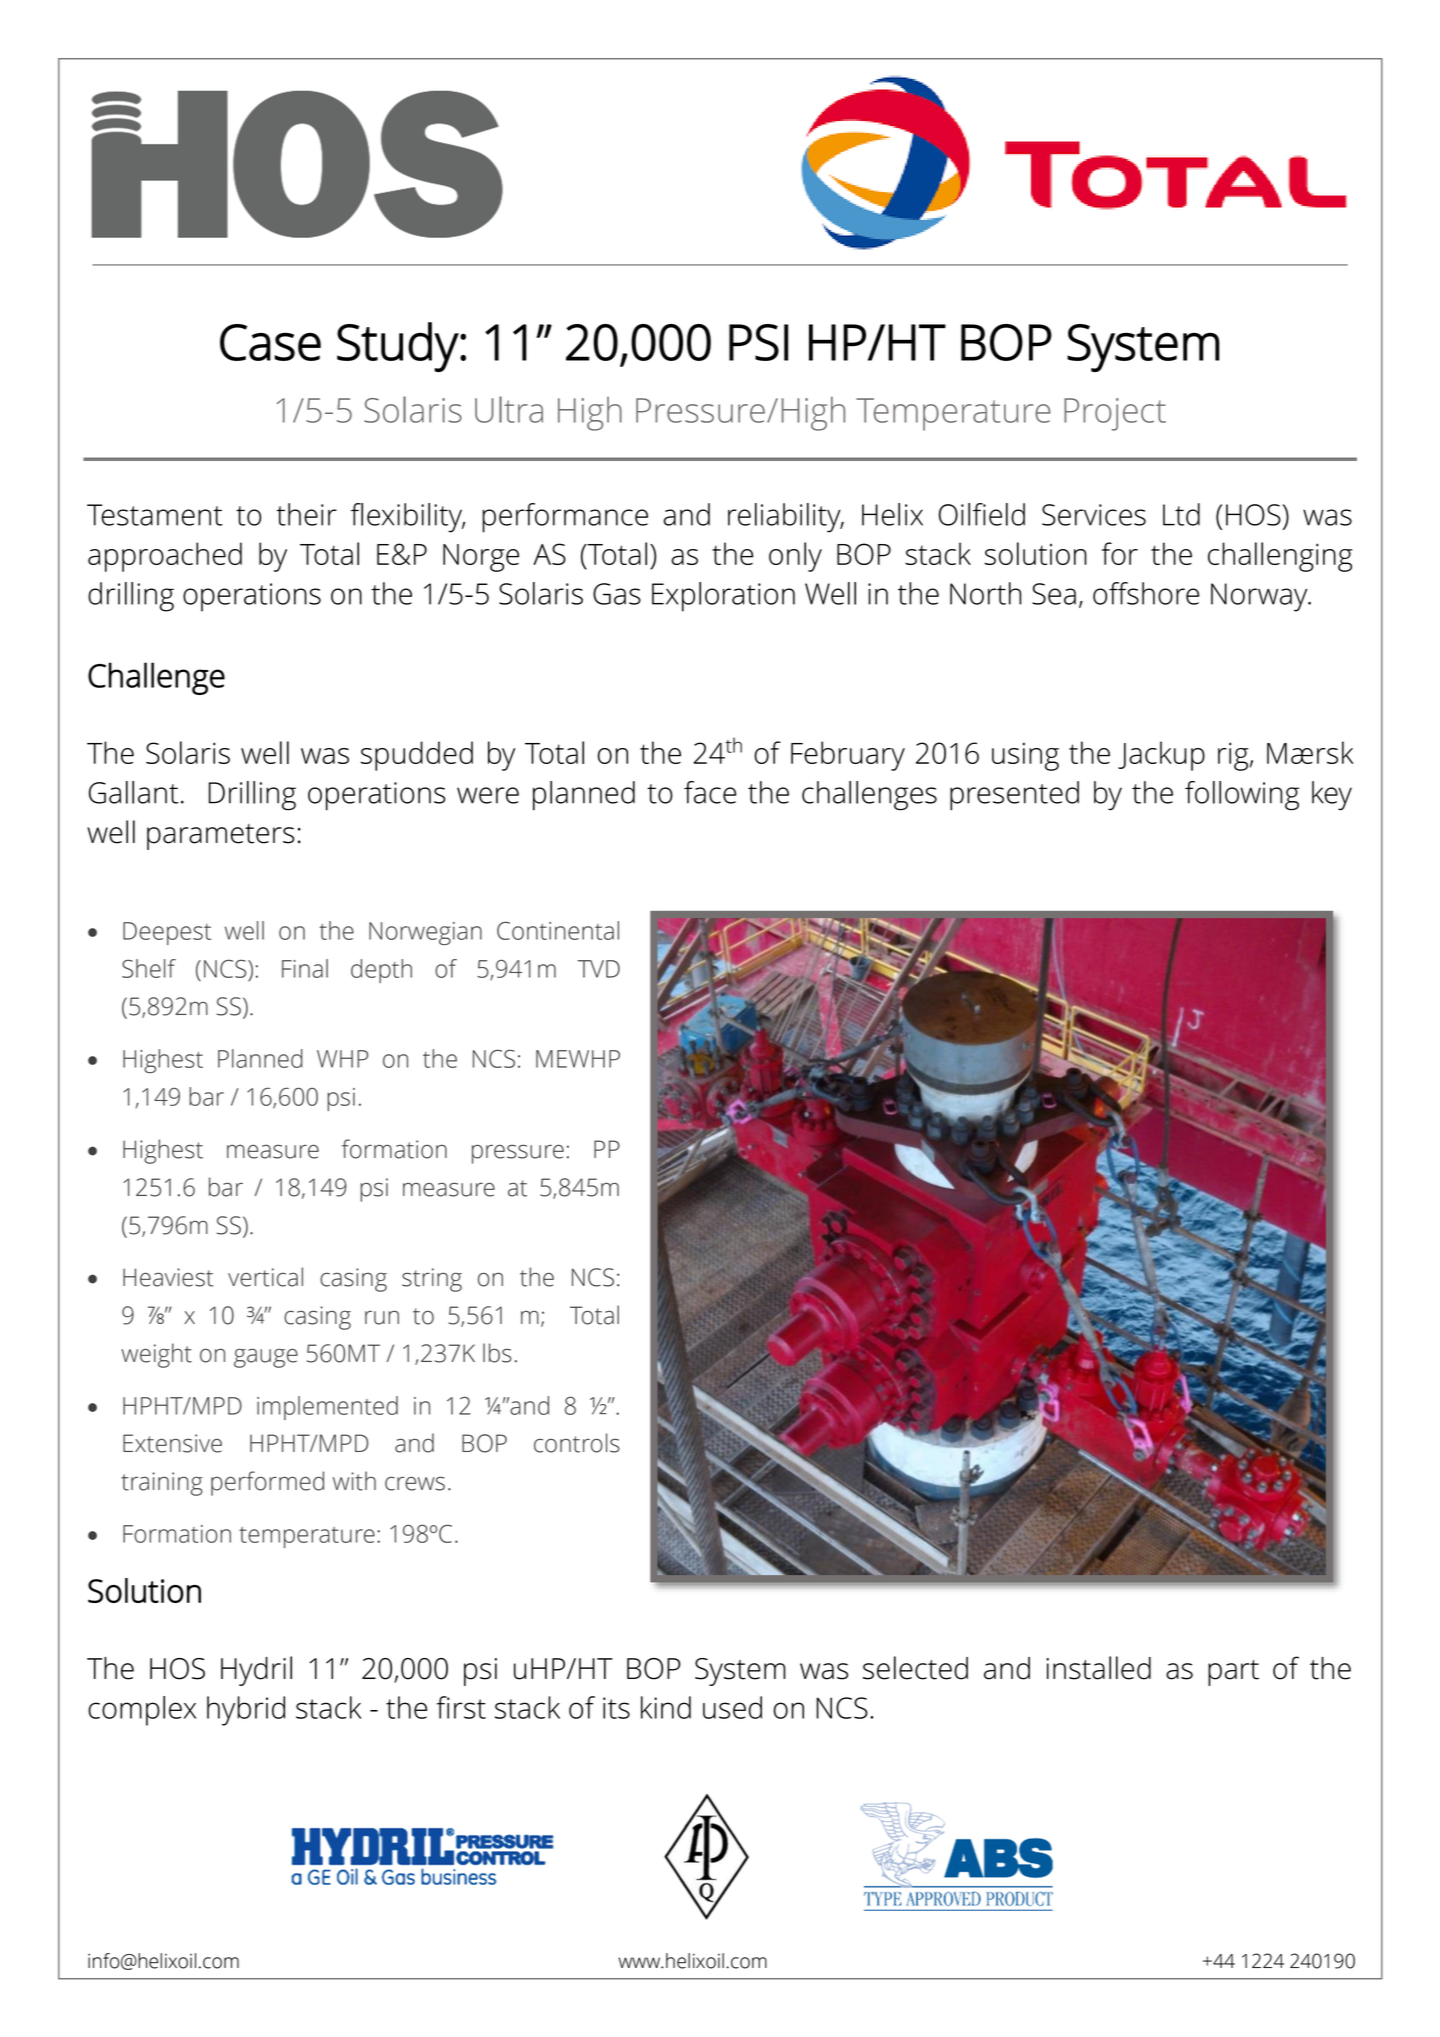 This screenshot has height=2037, width=1440. I want to click on Case, so click(270, 342).
